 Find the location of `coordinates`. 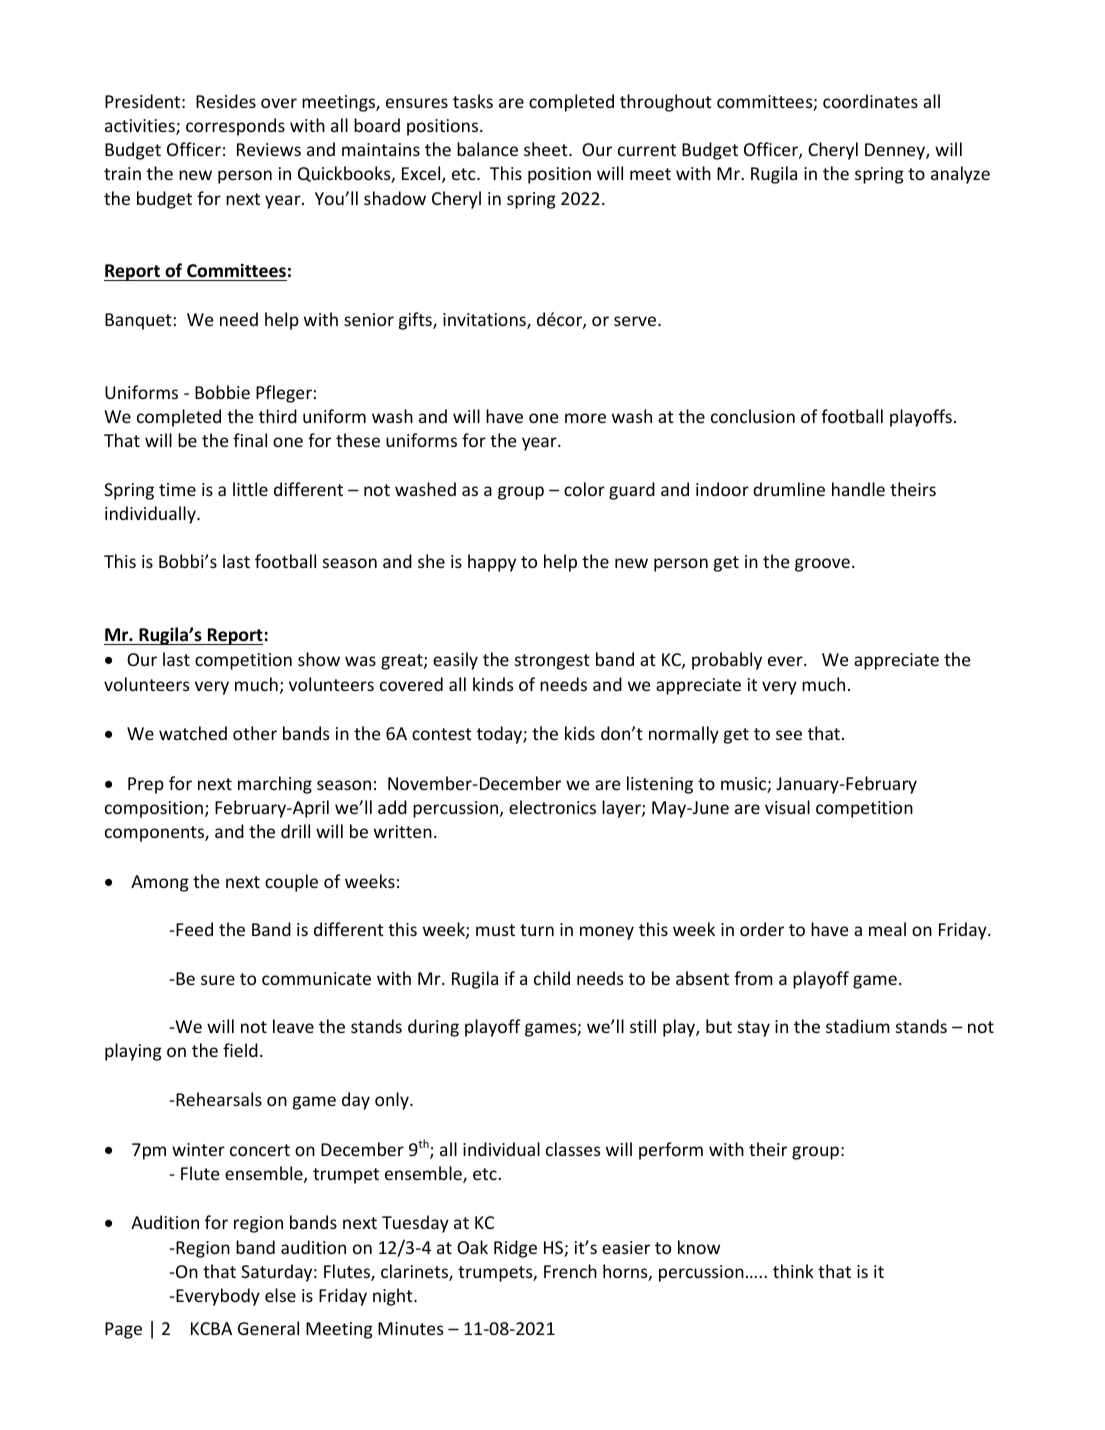

coordinates is located at coordinates (870, 101).
